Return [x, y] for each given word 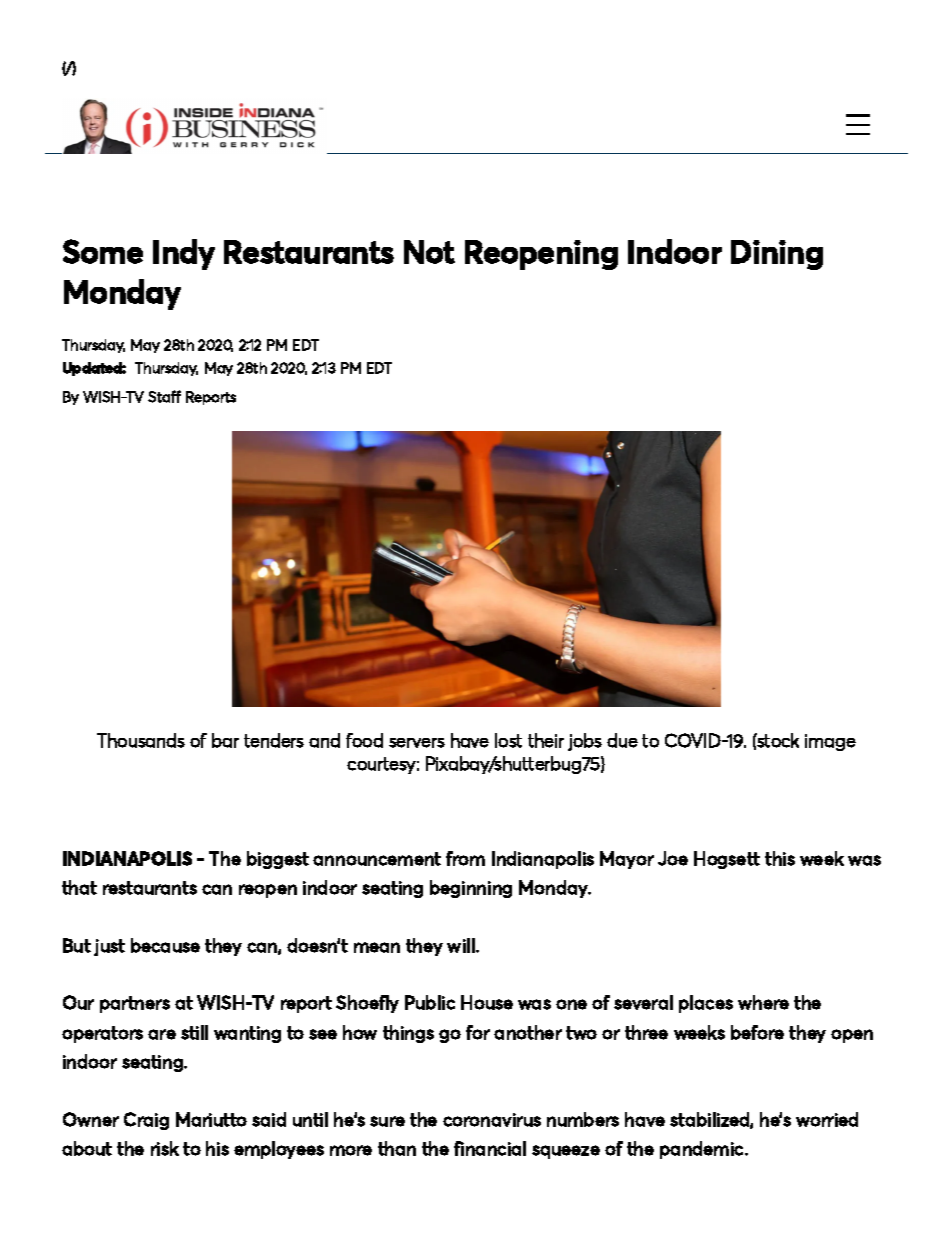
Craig [146, 1121]
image [830, 742]
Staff [164, 396]
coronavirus [492, 1120]
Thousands [141, 740]
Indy [184, 254]
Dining [777, 255]
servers [417, 743]
